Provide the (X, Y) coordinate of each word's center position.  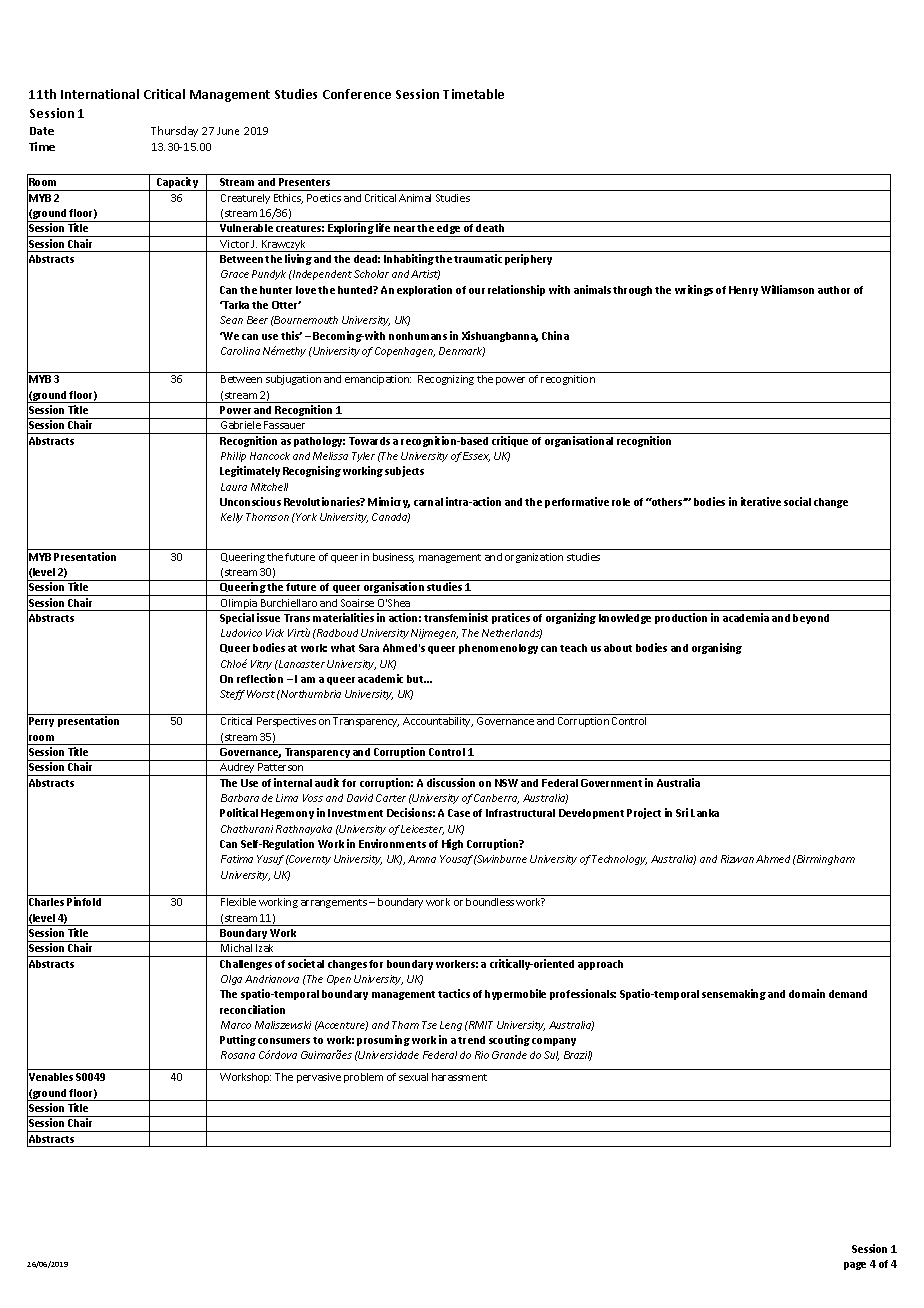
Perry (41, 722)
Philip (233, 457)
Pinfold (84, 901)
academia (746, 617)
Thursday (174, 131)
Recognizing (446, 380)
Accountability (438, 722)
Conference (357, 94)
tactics (454, 993)
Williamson (787, 289)
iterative (761, 501)
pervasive (319, 1078)
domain (807, 993)
